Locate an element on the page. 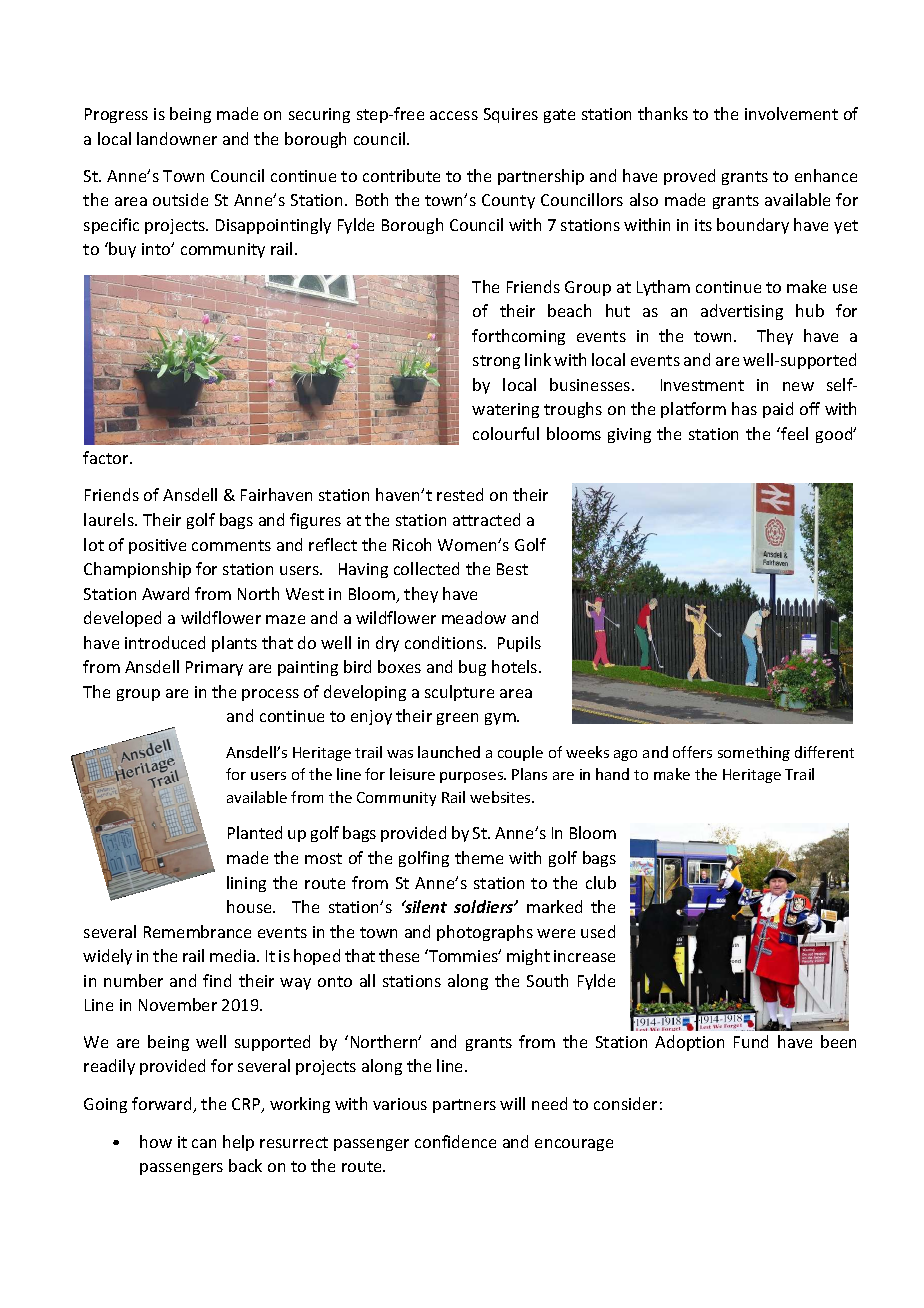 This document has height=1308, width=924. access is located at coordinates (454, 115).
